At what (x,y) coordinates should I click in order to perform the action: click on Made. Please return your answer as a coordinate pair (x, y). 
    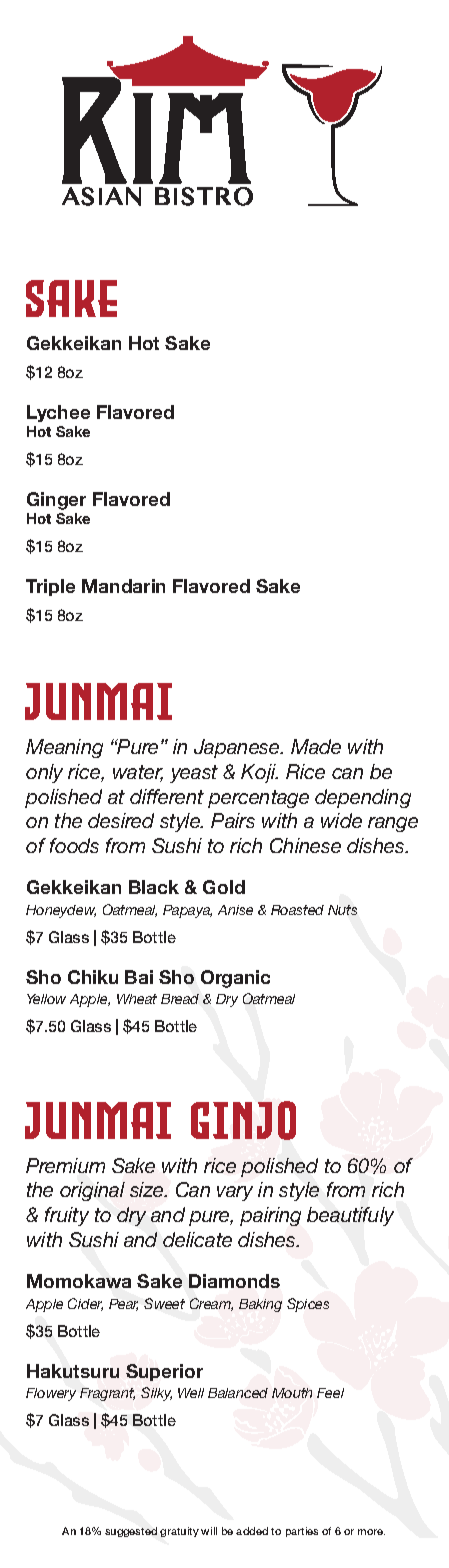
    Looking at the image, I should click on (316, 746).
